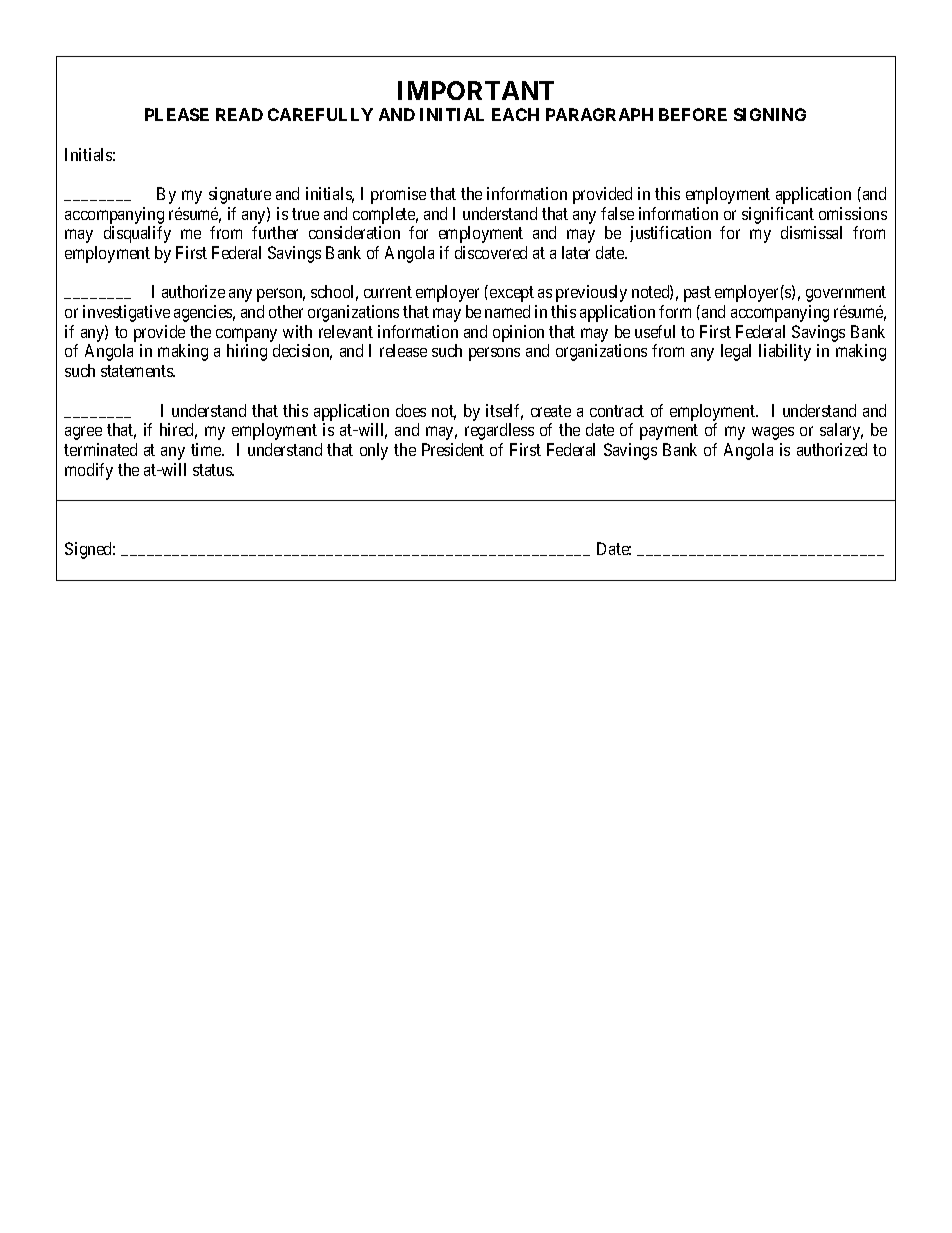 The height and width of the page is (1233, 952). I want to click on wages, so click(773, 433).
